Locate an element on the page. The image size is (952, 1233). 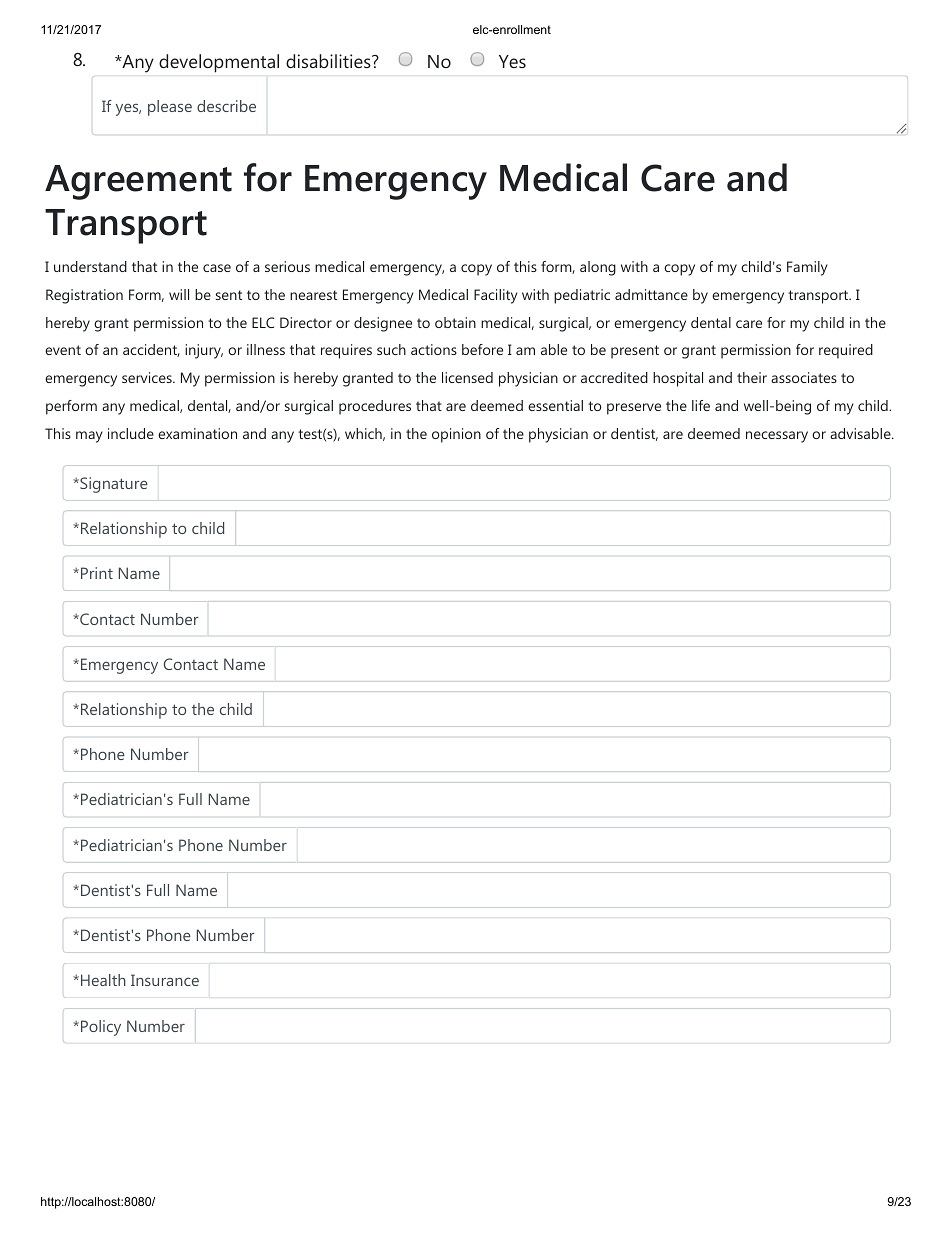
Family is located at coordinates (807, 268).
